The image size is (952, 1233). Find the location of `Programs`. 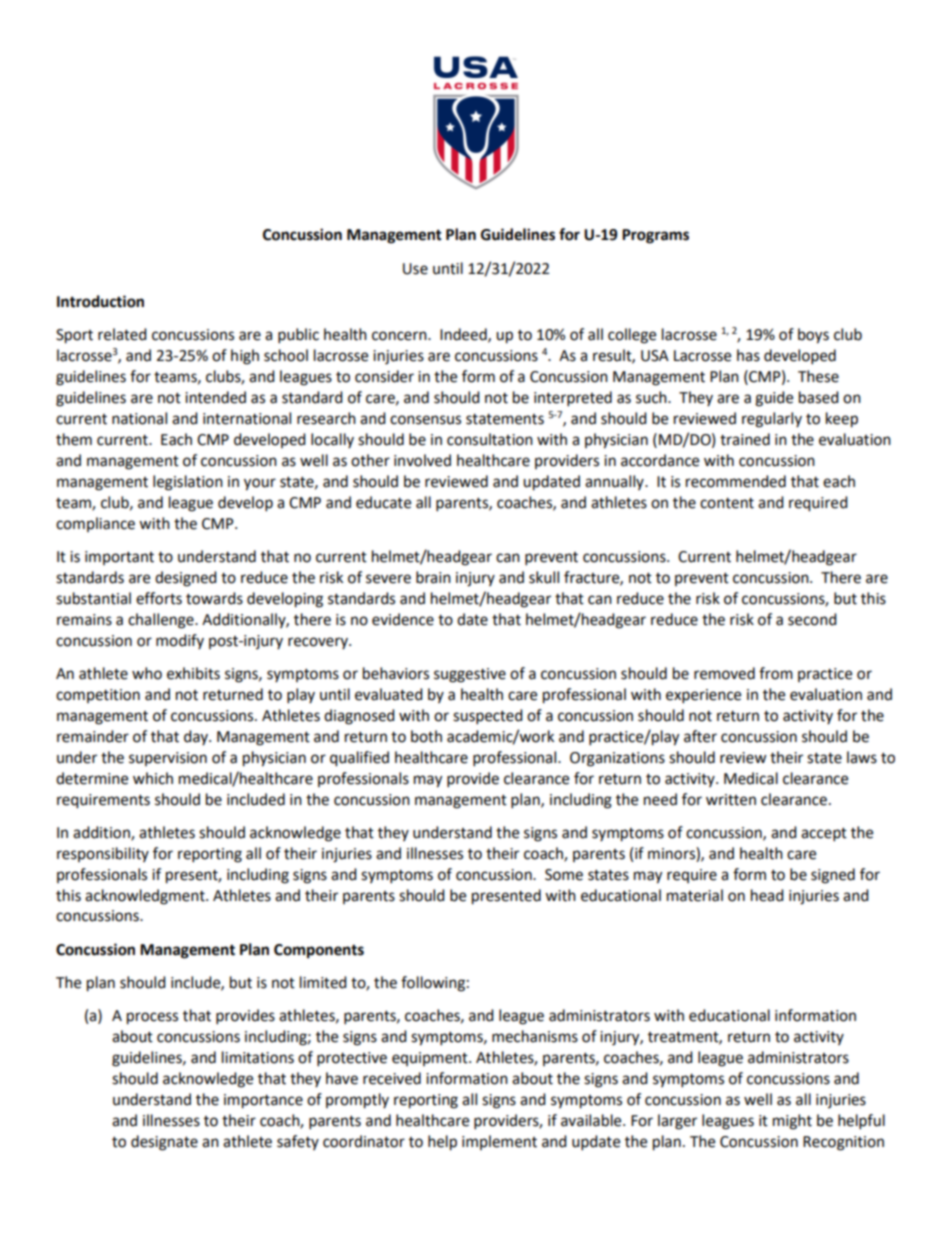

Programs is located at coordinates (655, 236).
